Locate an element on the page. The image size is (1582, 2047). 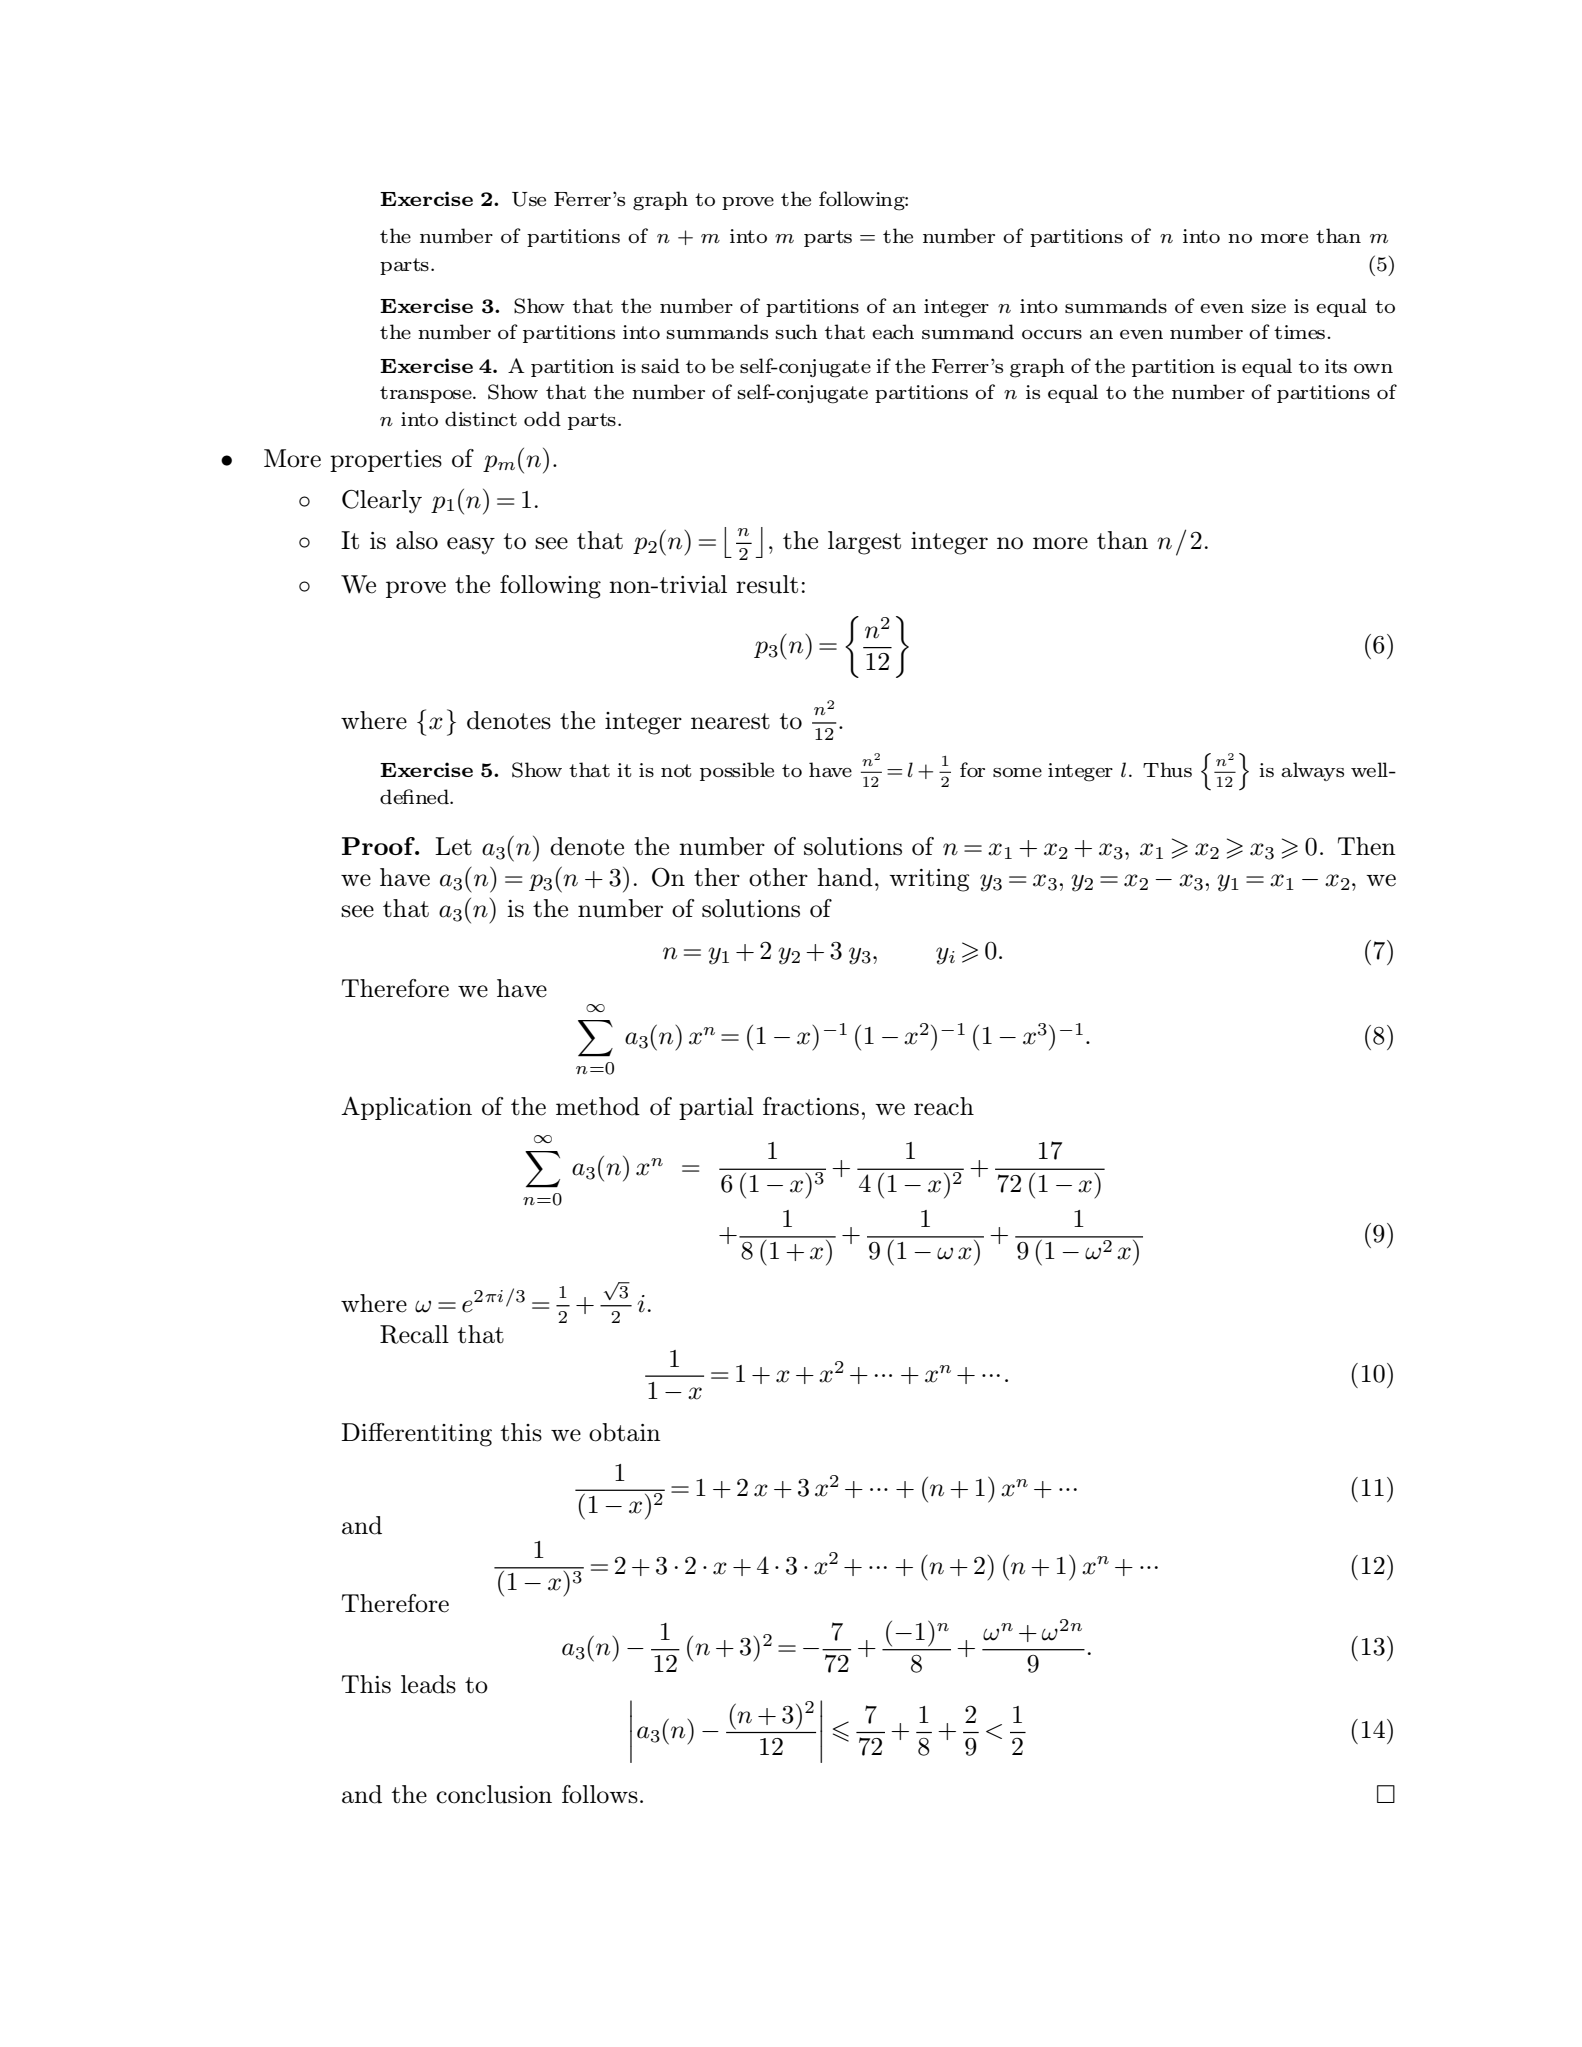
size is located at coordinates (1268, 306).
